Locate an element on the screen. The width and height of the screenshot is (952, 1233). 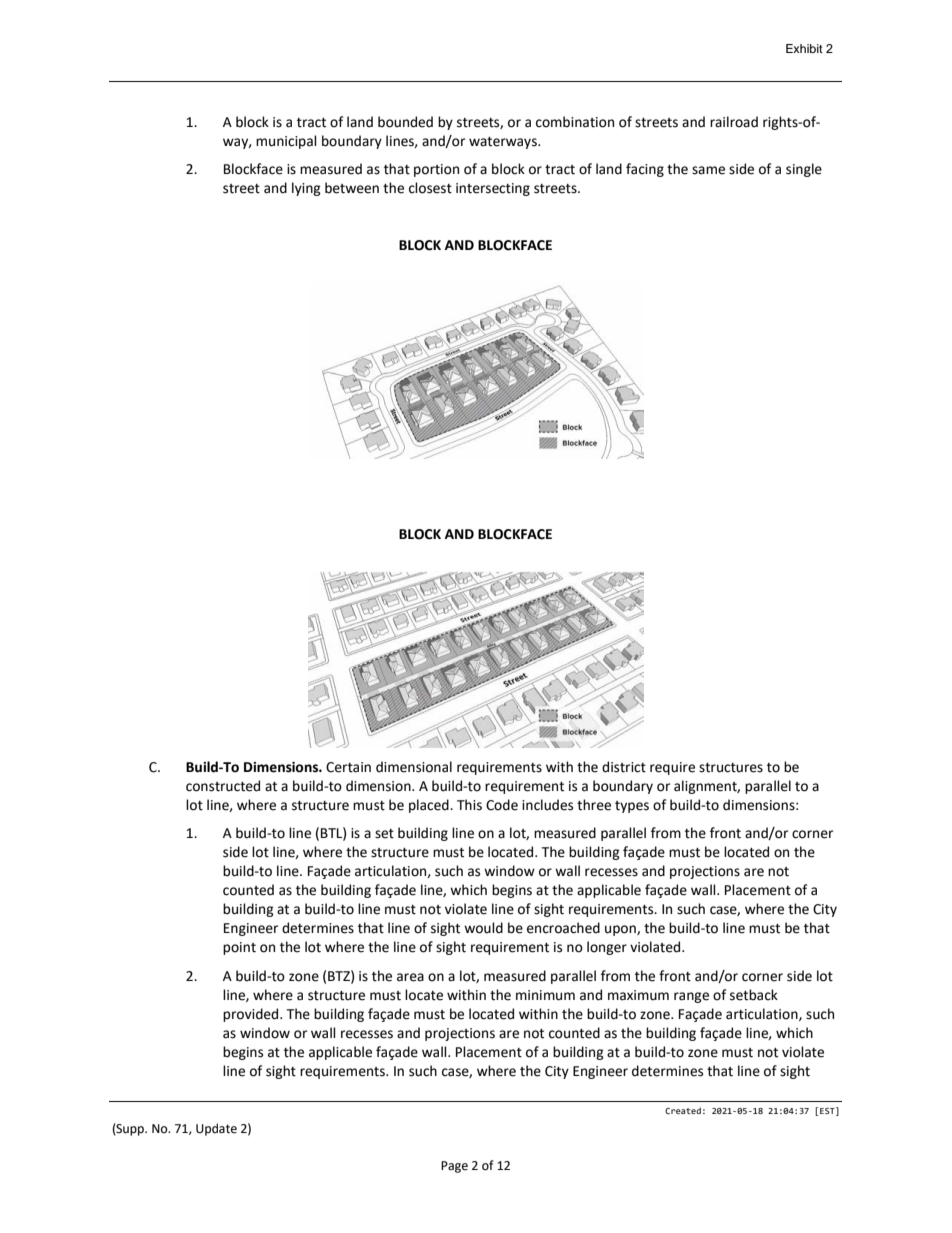
waterways is located at coordinates (504, 143).
